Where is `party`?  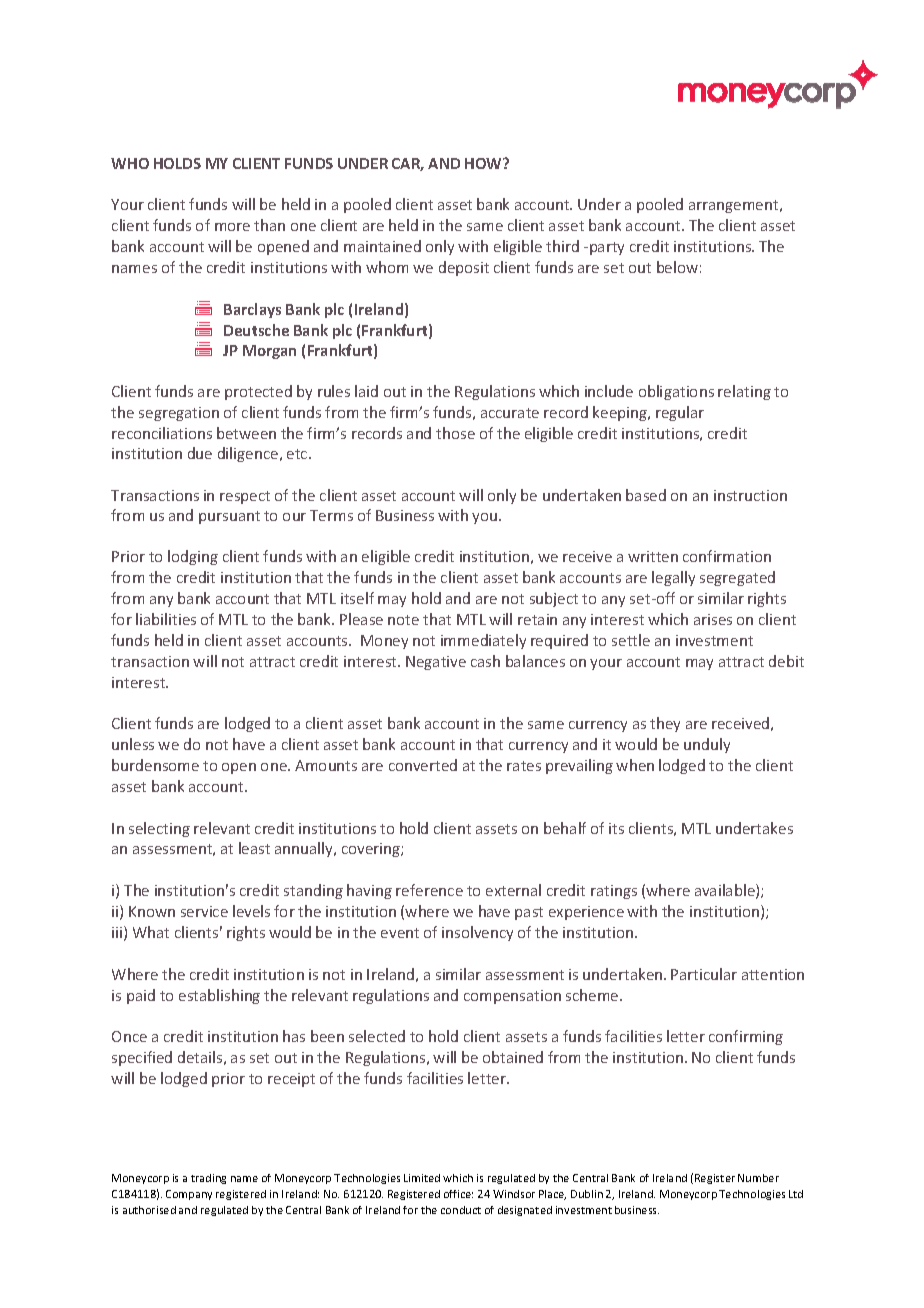 party is located at coordinates (607, 248).
